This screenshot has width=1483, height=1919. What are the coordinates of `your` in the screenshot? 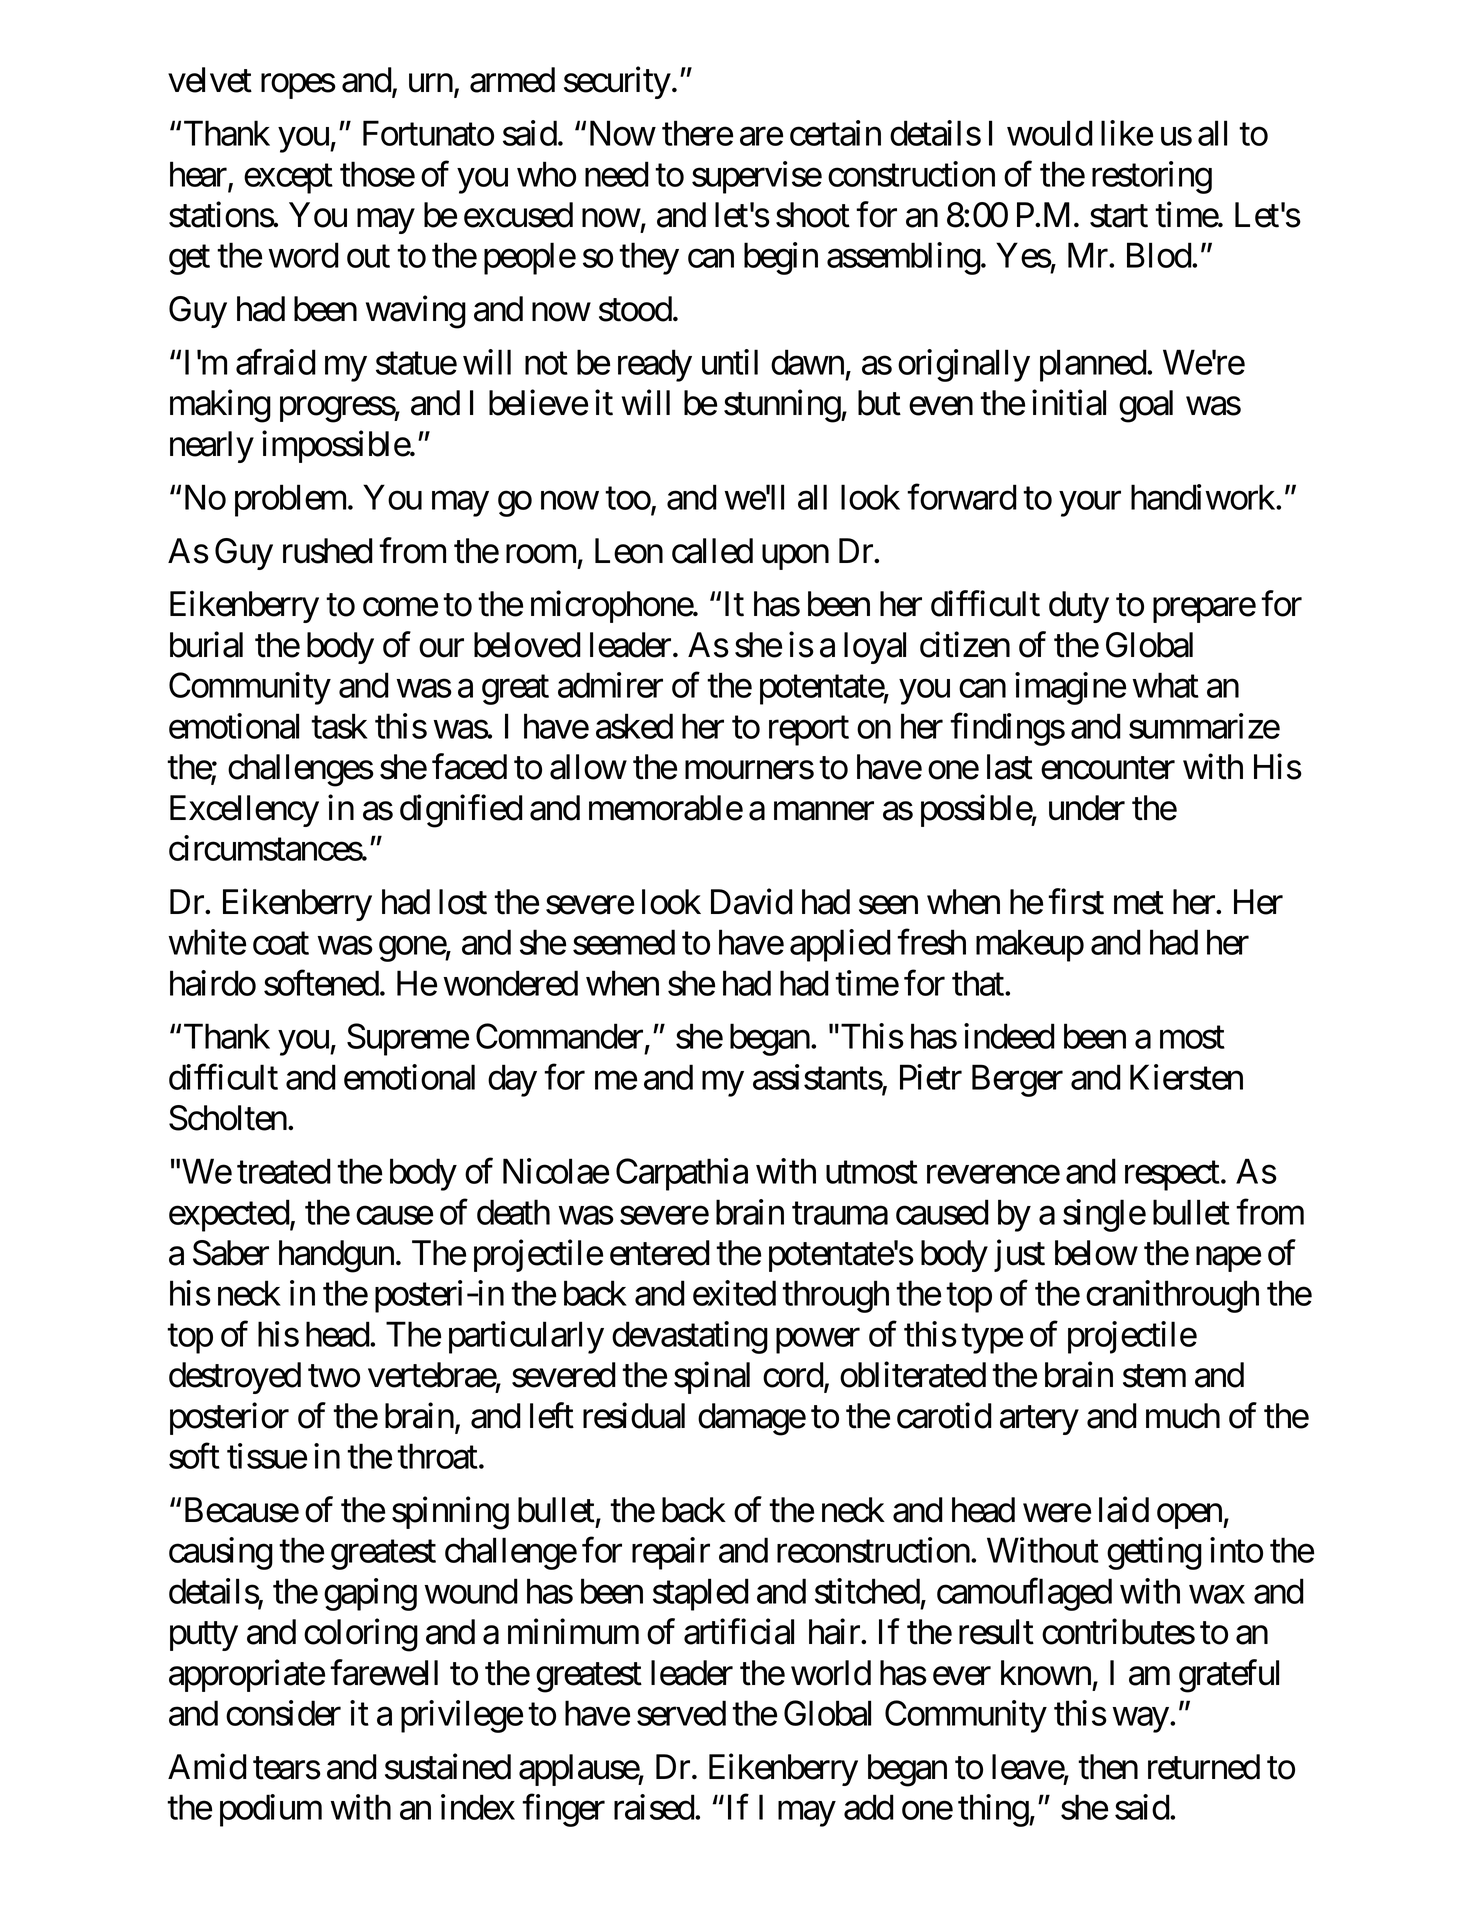 It's located at (1090, 504).
